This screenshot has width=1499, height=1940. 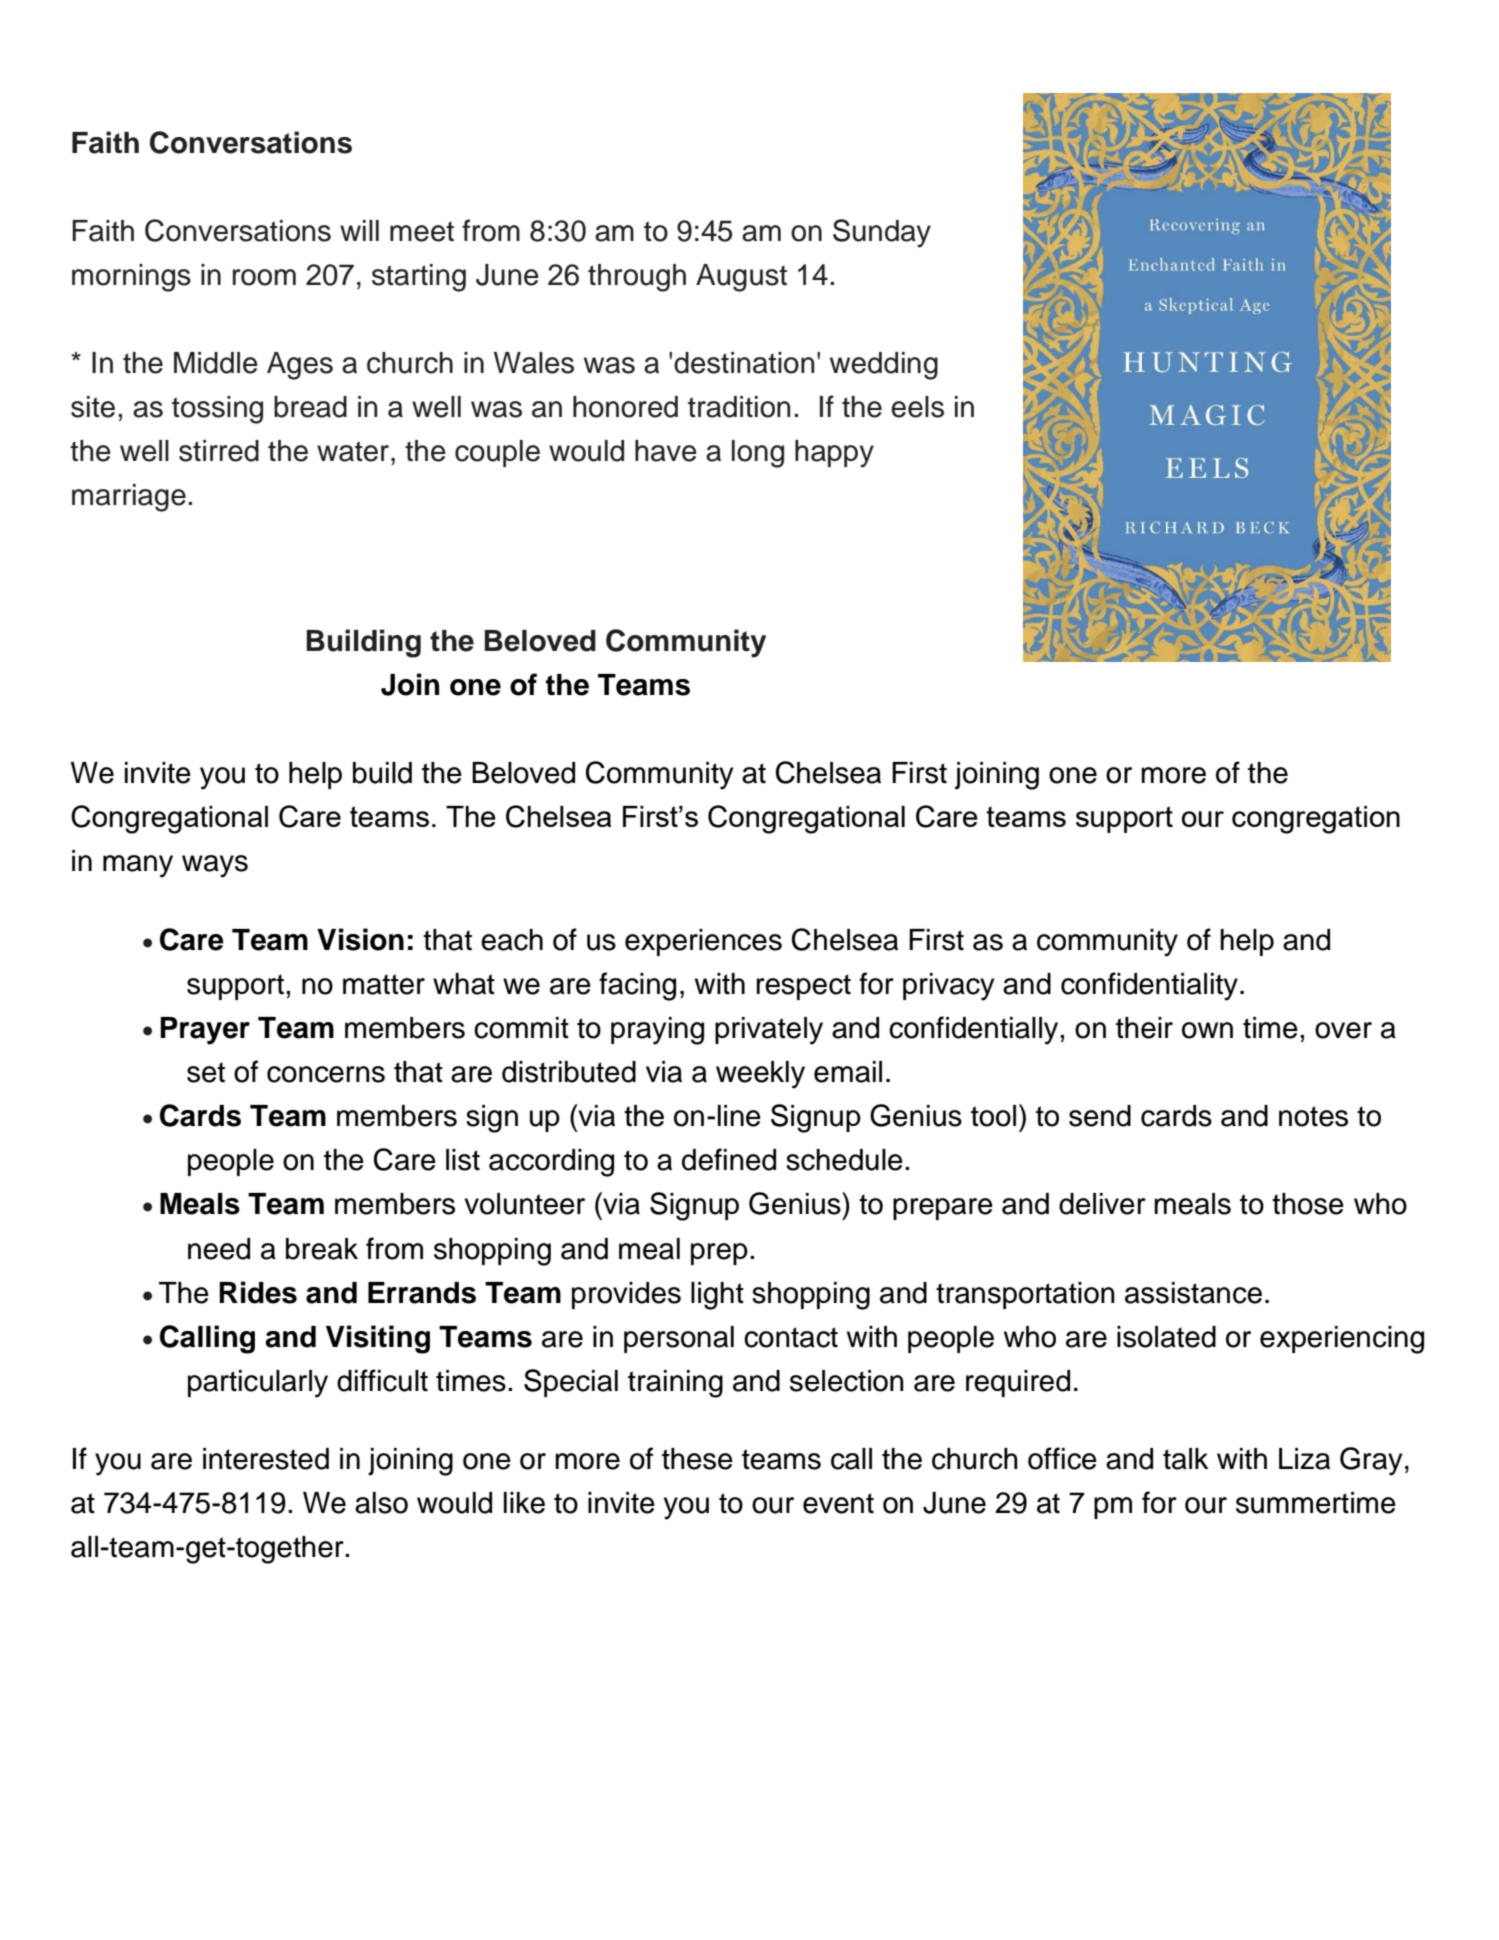 I want to click on marriage, so click(x=129, y=498).
